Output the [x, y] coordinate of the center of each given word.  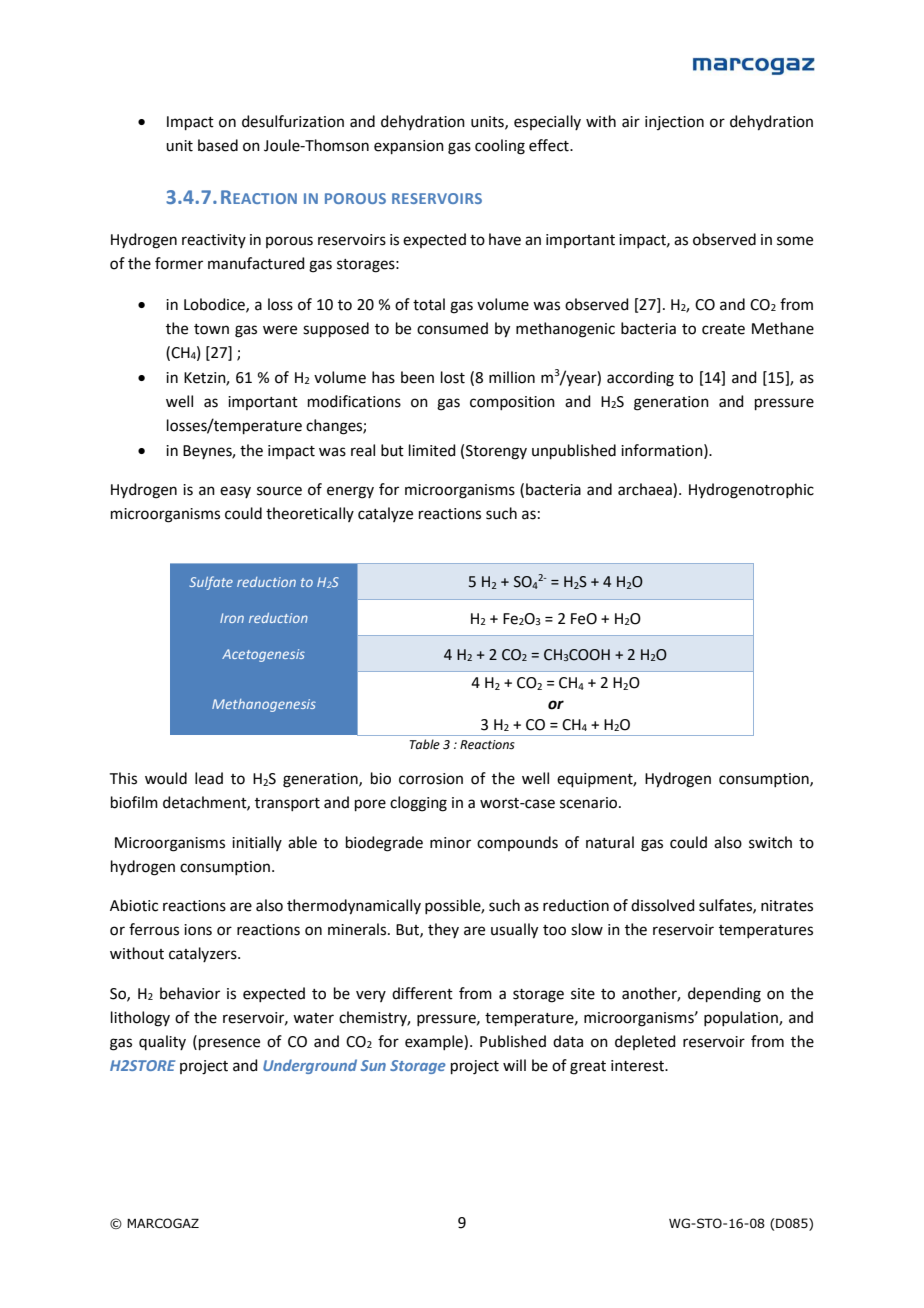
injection [674, 123]
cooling [500, 147]
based [218, 145]
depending [724, 995]
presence [229, 1044]
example [435, 1042]
